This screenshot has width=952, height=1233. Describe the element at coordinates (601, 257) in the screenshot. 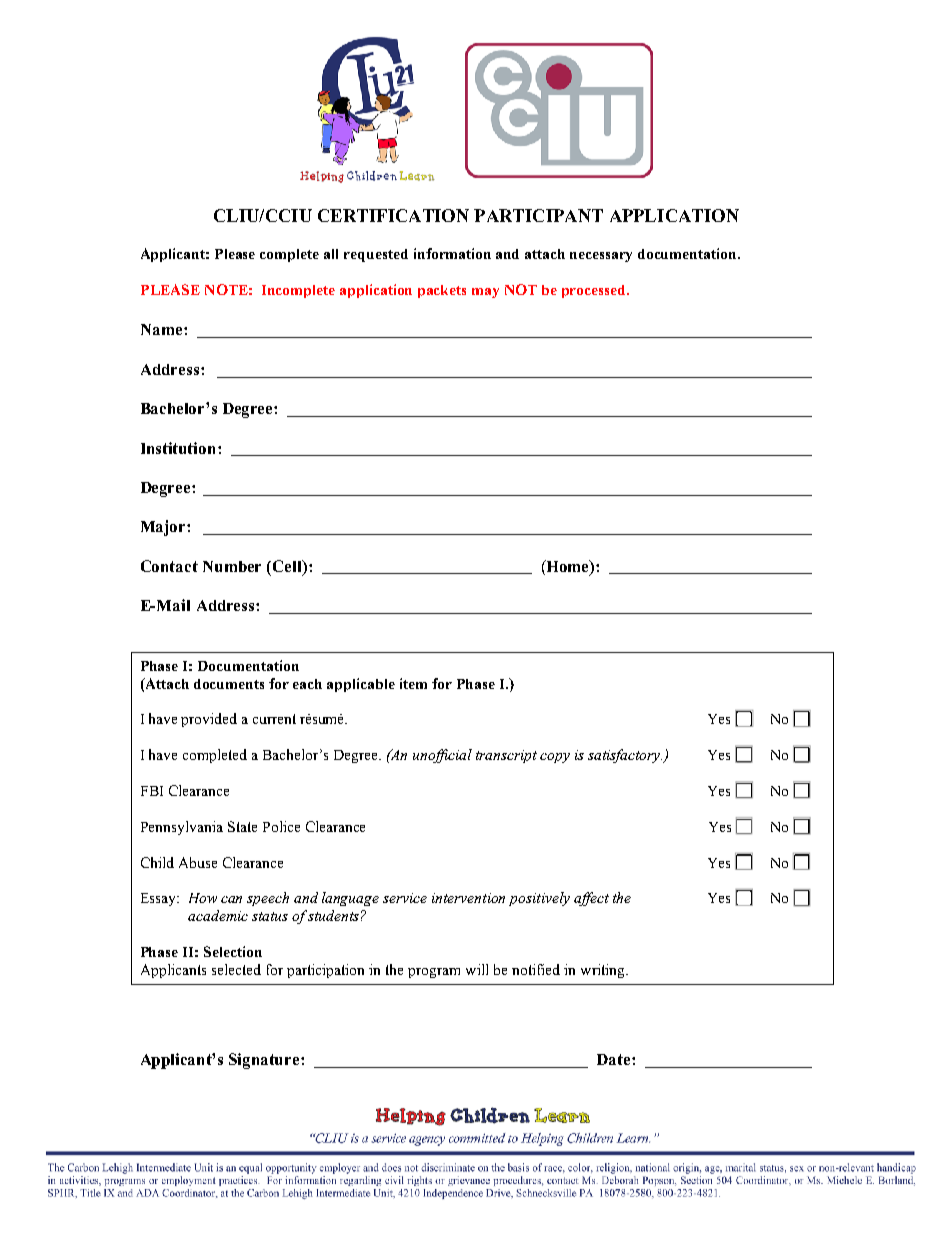

I see `necessary` at that location.
